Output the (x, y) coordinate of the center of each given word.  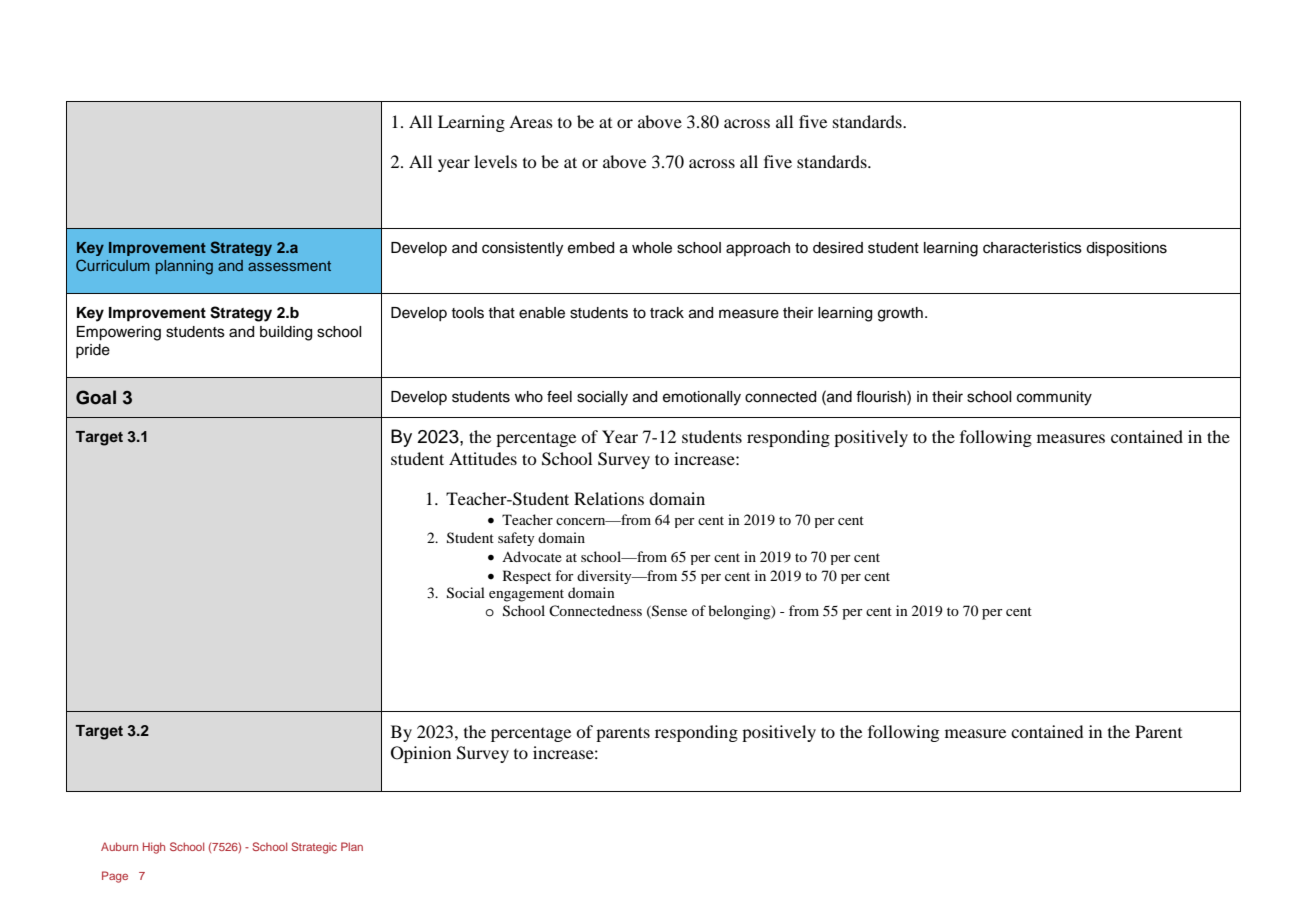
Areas (531, 121)
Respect (527, 577)
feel (559, 396)
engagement (526, 595)
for (564, 575)
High (154, 848)
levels (495, 161)
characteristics (1032, 248)
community (1054, 398)
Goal (96, 397)
